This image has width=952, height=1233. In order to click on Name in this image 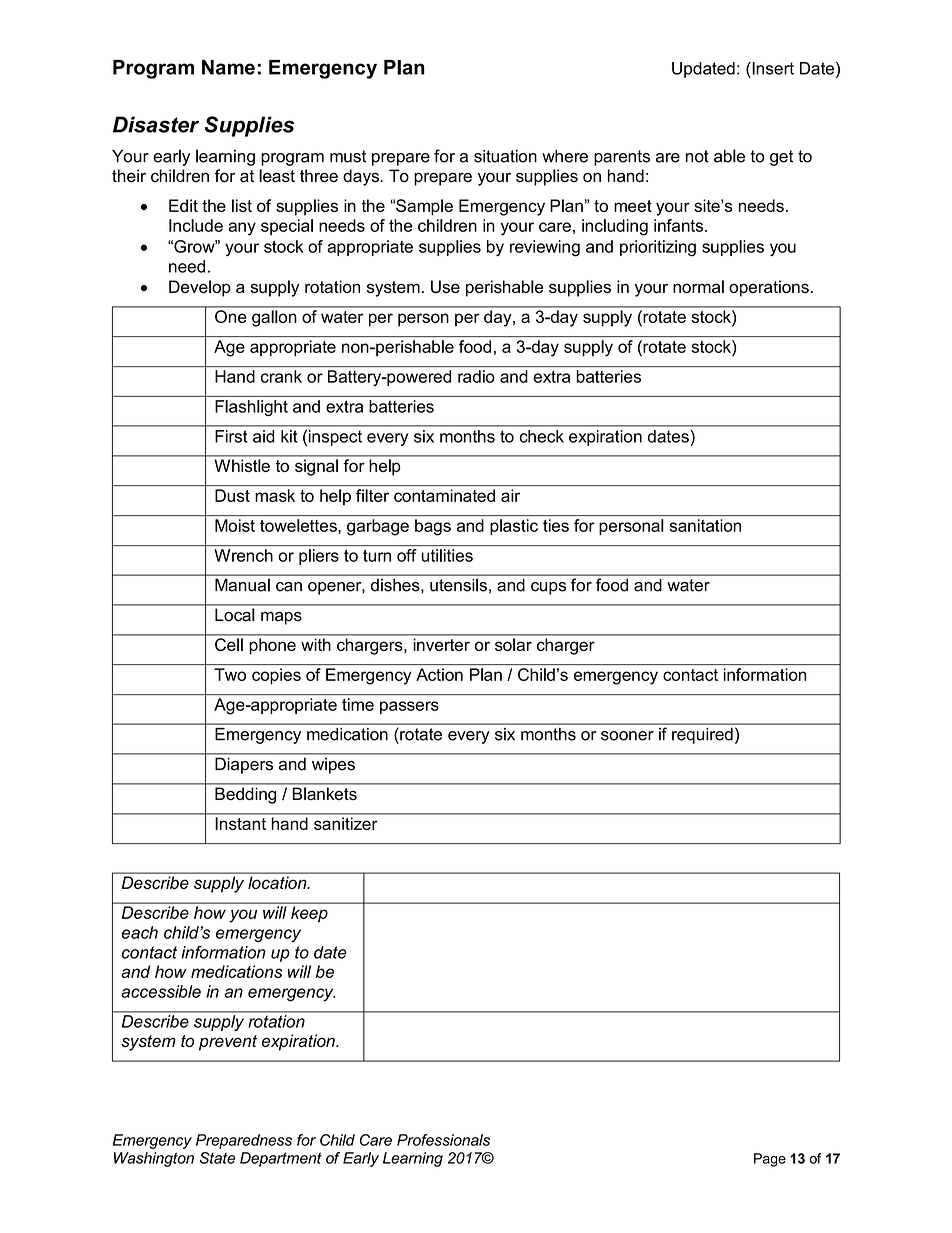, I will do `click(228, 67)`.
